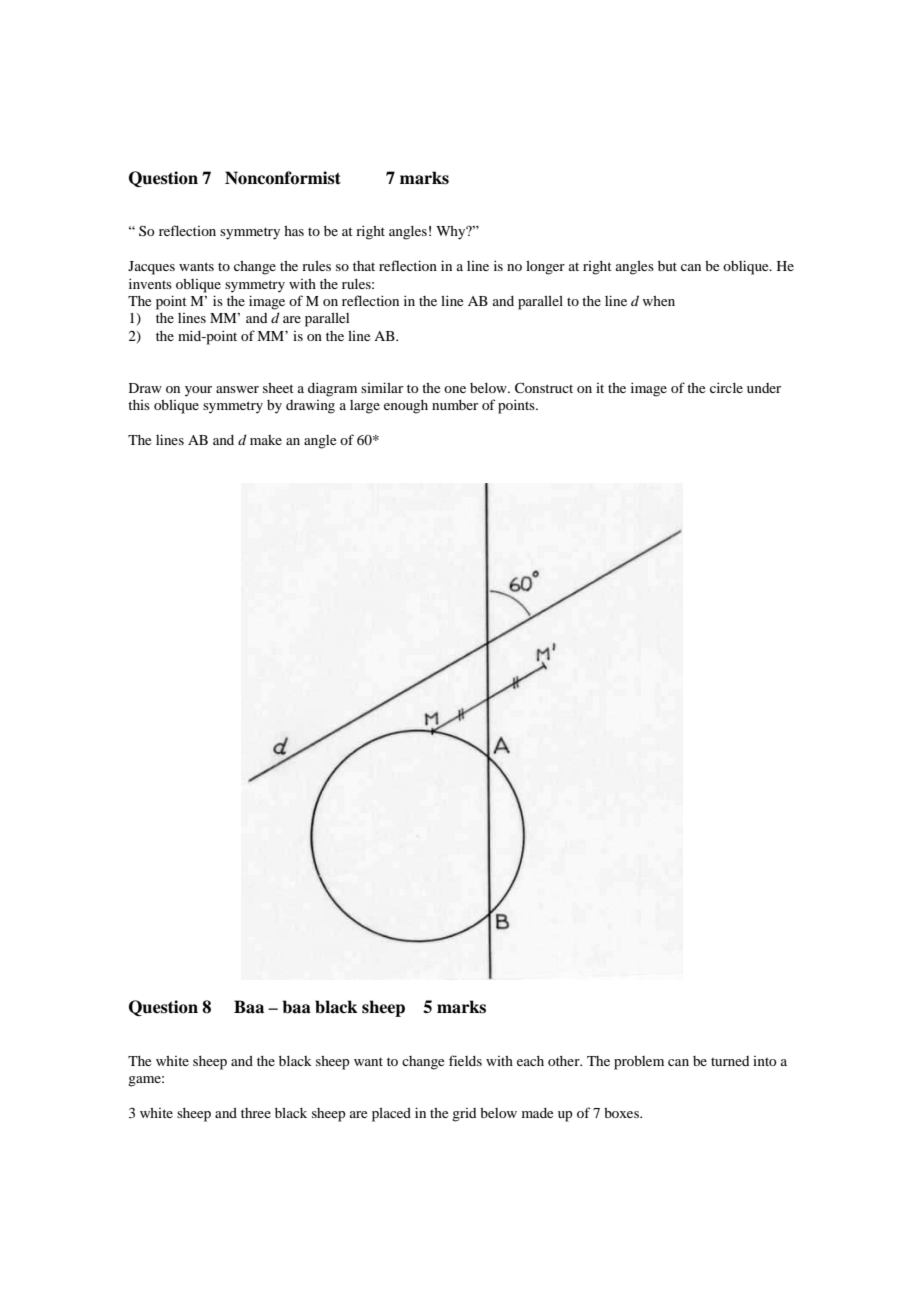 The height and width of the page is (1308, 924). What do you see at coordinates (391, 1115) in the page?
I see `placed` at bounding box center [391, 1115].
